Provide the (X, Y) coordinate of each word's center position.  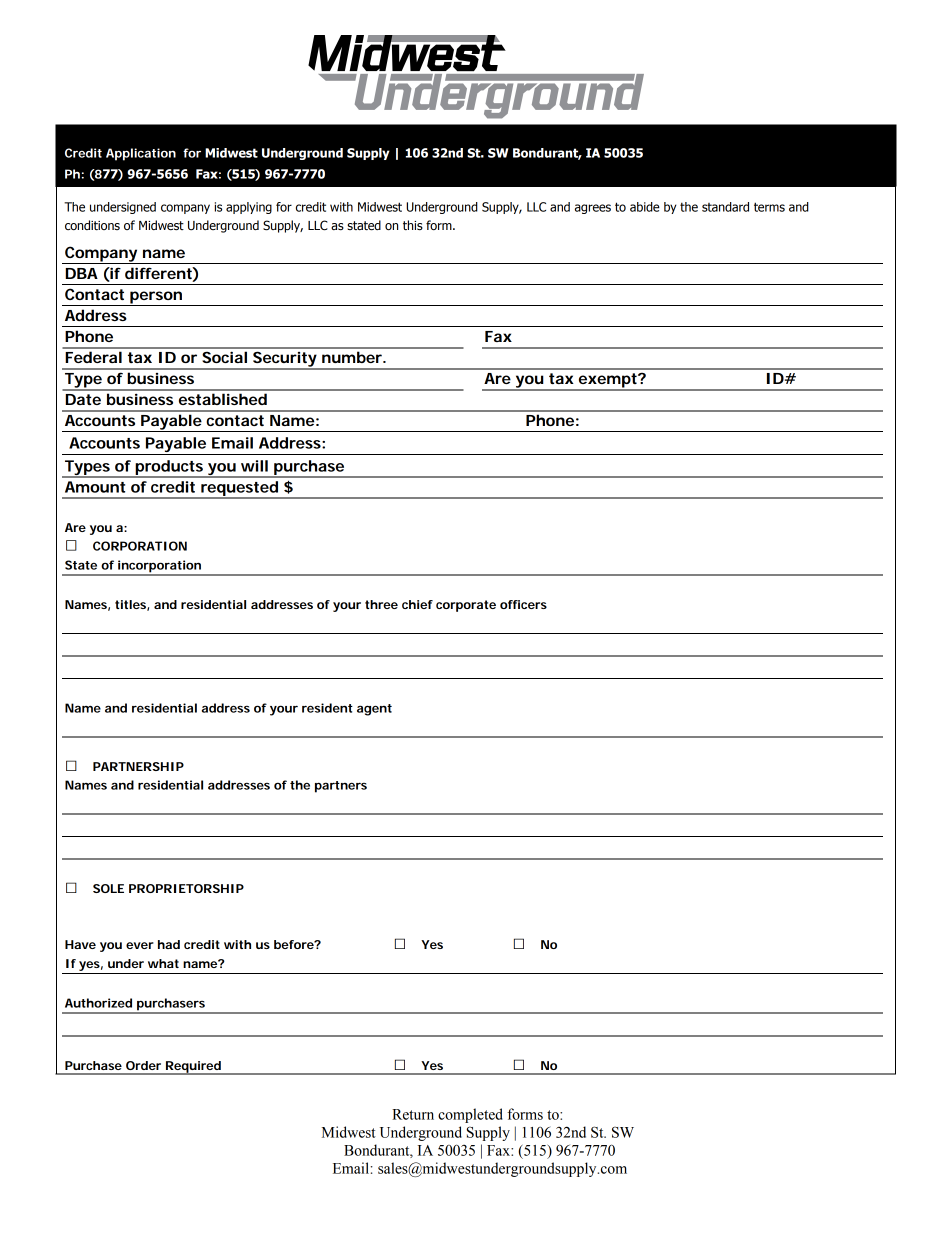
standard (725, 207)
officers (523, 604)
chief (417, 604)
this (413, 225)
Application (141, 154)
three (381, 604)
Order (143, 1065)
